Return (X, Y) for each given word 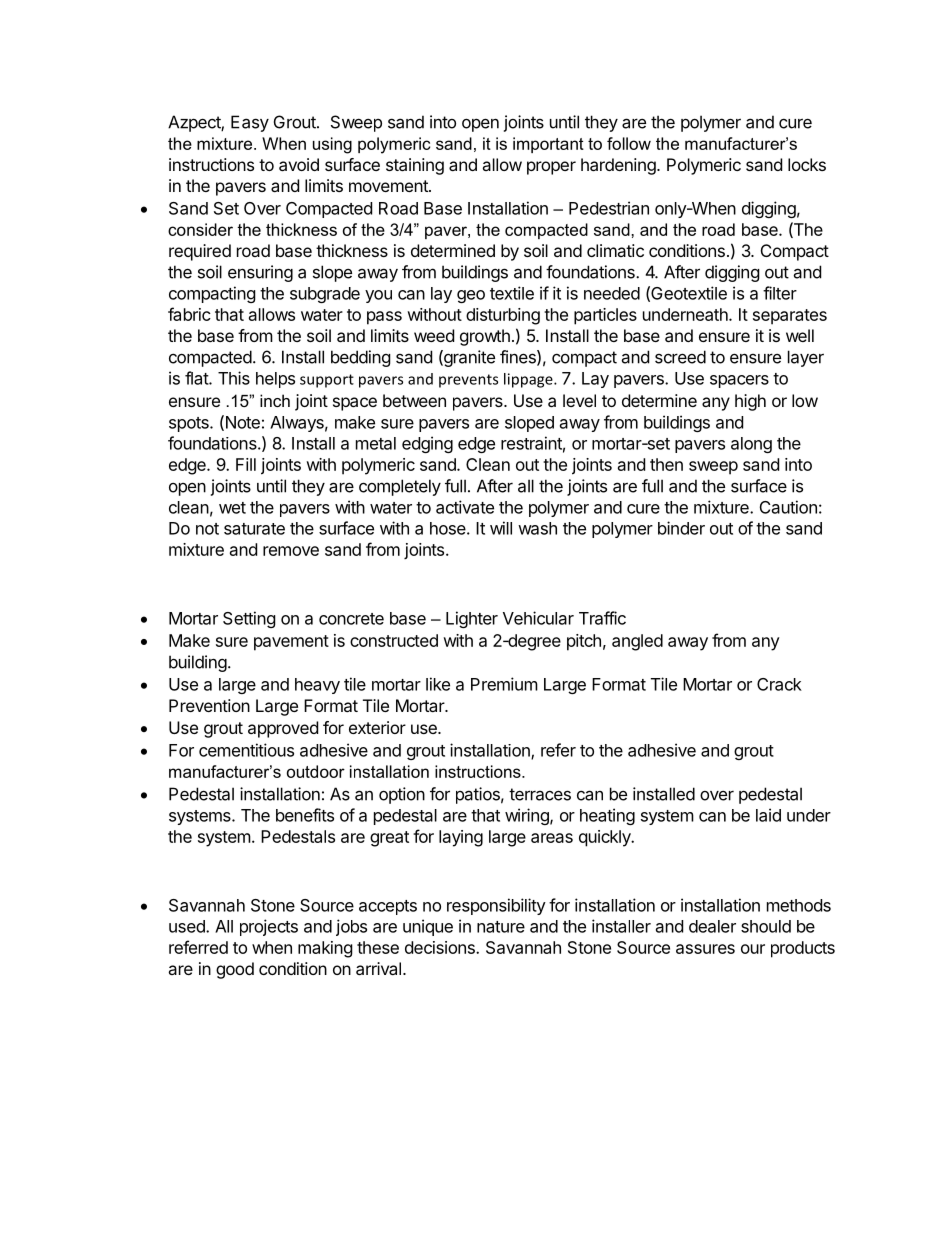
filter (780, 293)
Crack (779, 684)
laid (768, 815)
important (548, 145)
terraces (540, 794)
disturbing (503, 316)
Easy (250, 123)
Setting (249, 619)
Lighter (472, 619)
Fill (246, 464)
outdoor (316, 771)
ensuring (260, 273)
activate (465, 507)
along (751, 445)
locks (807, 164)
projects (269, 927)
